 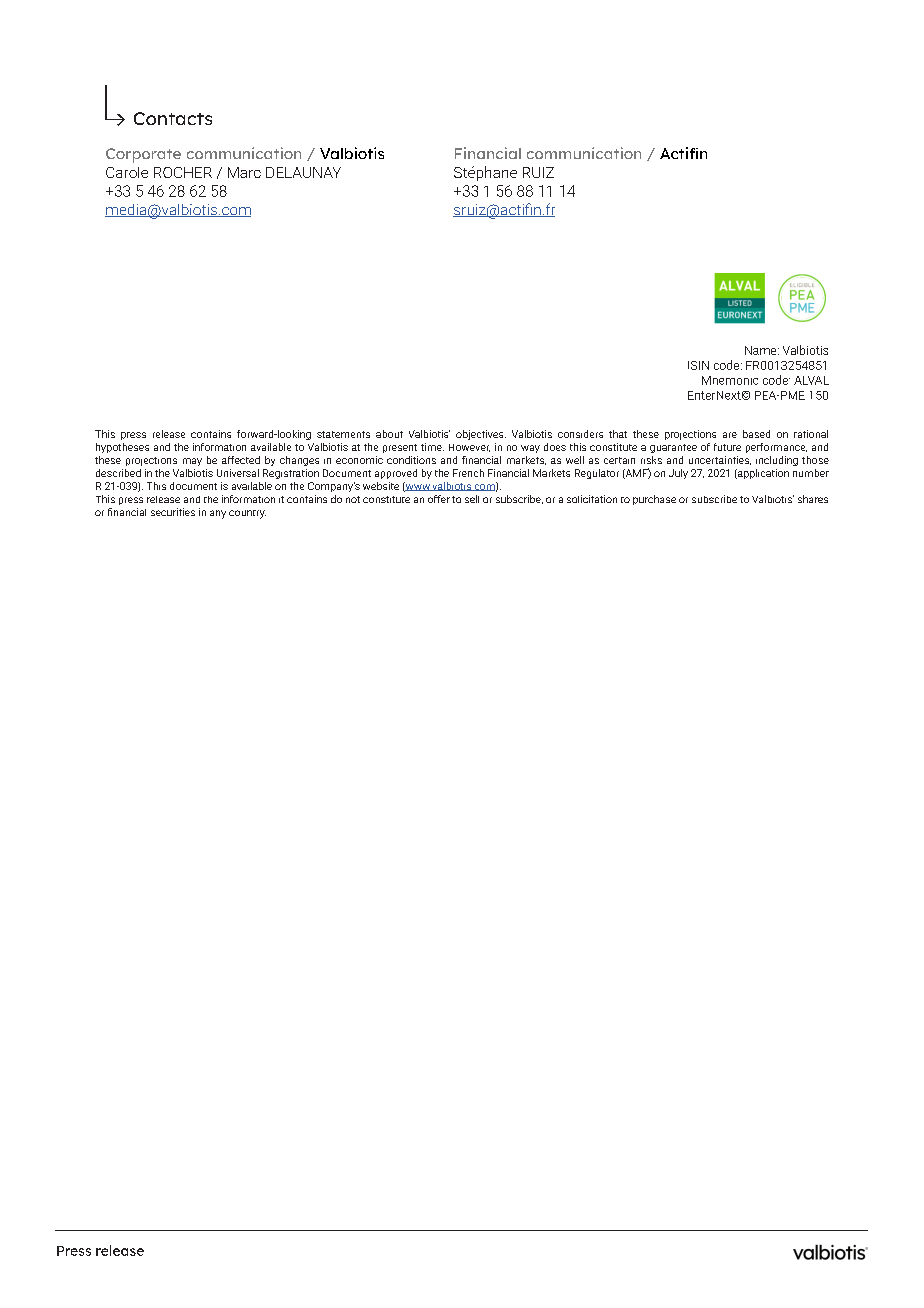 I want to click on Contacts, so click(x=173, y=118).
